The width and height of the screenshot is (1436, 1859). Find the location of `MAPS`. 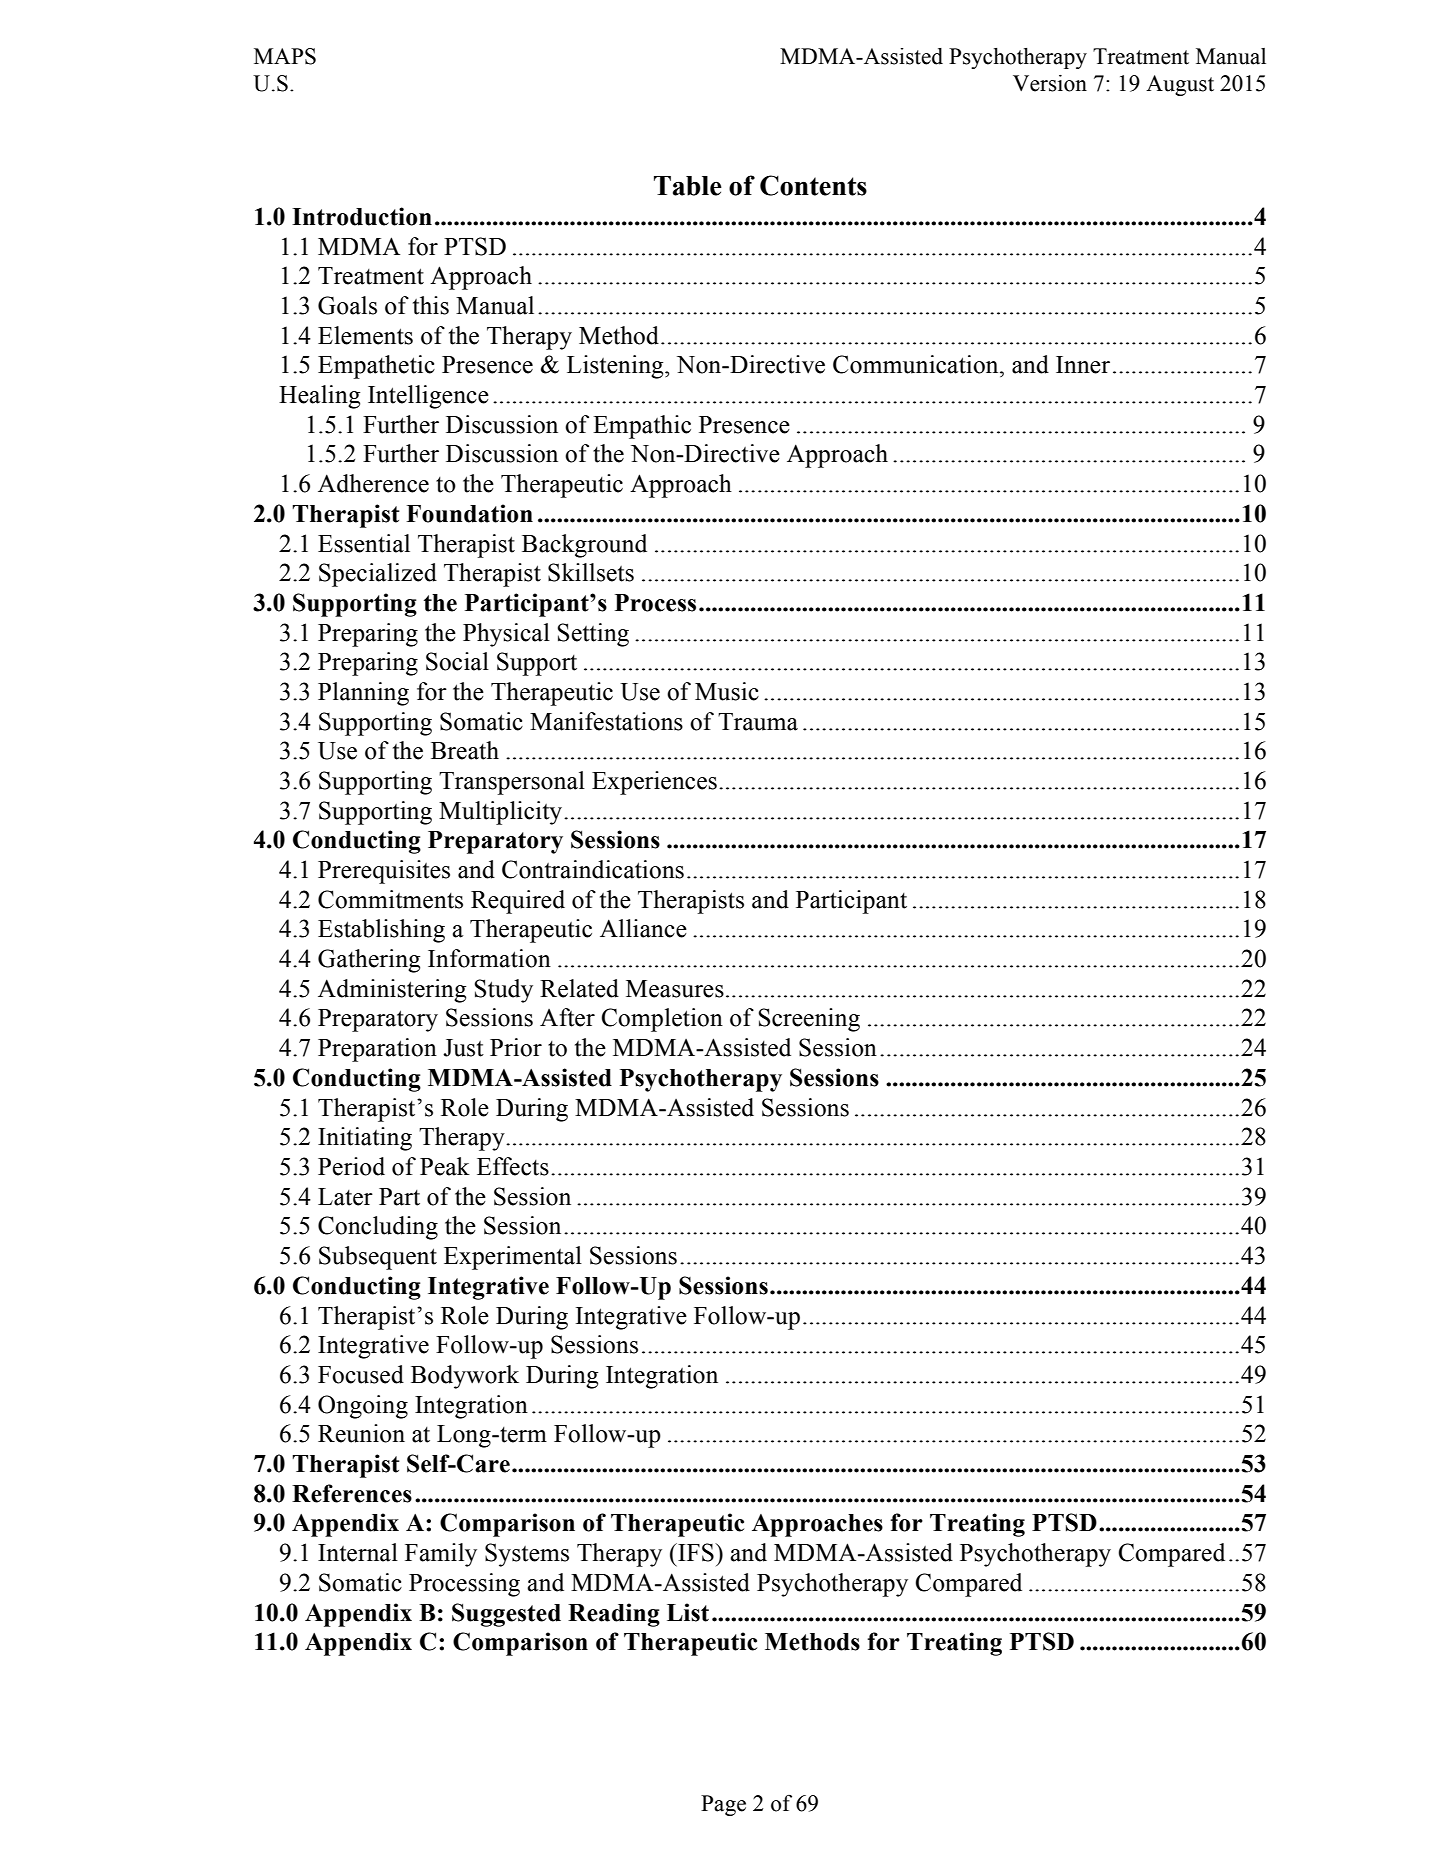

MAPS is located at coordinates (285, 56).
